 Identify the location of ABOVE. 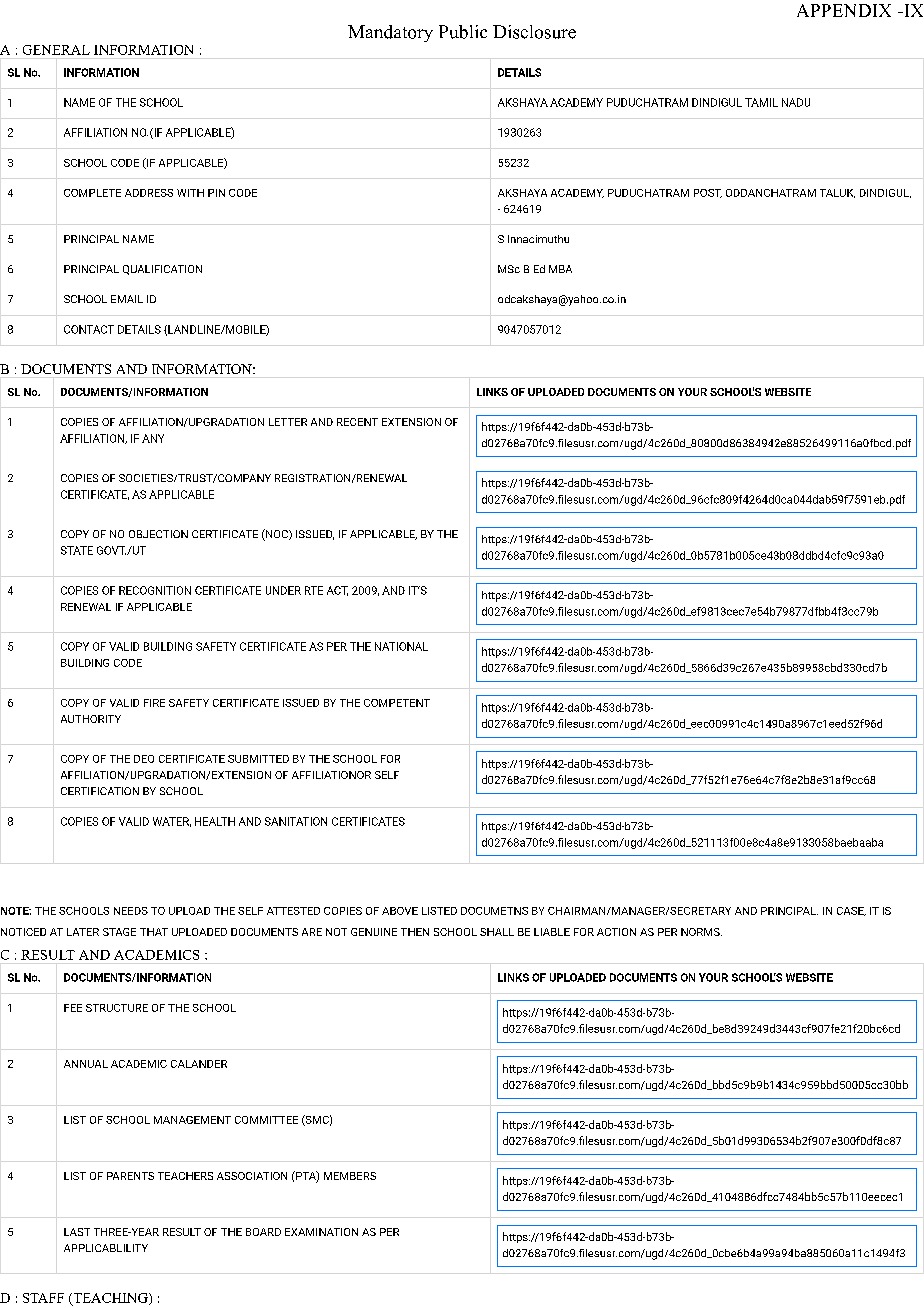
(400, 911).
